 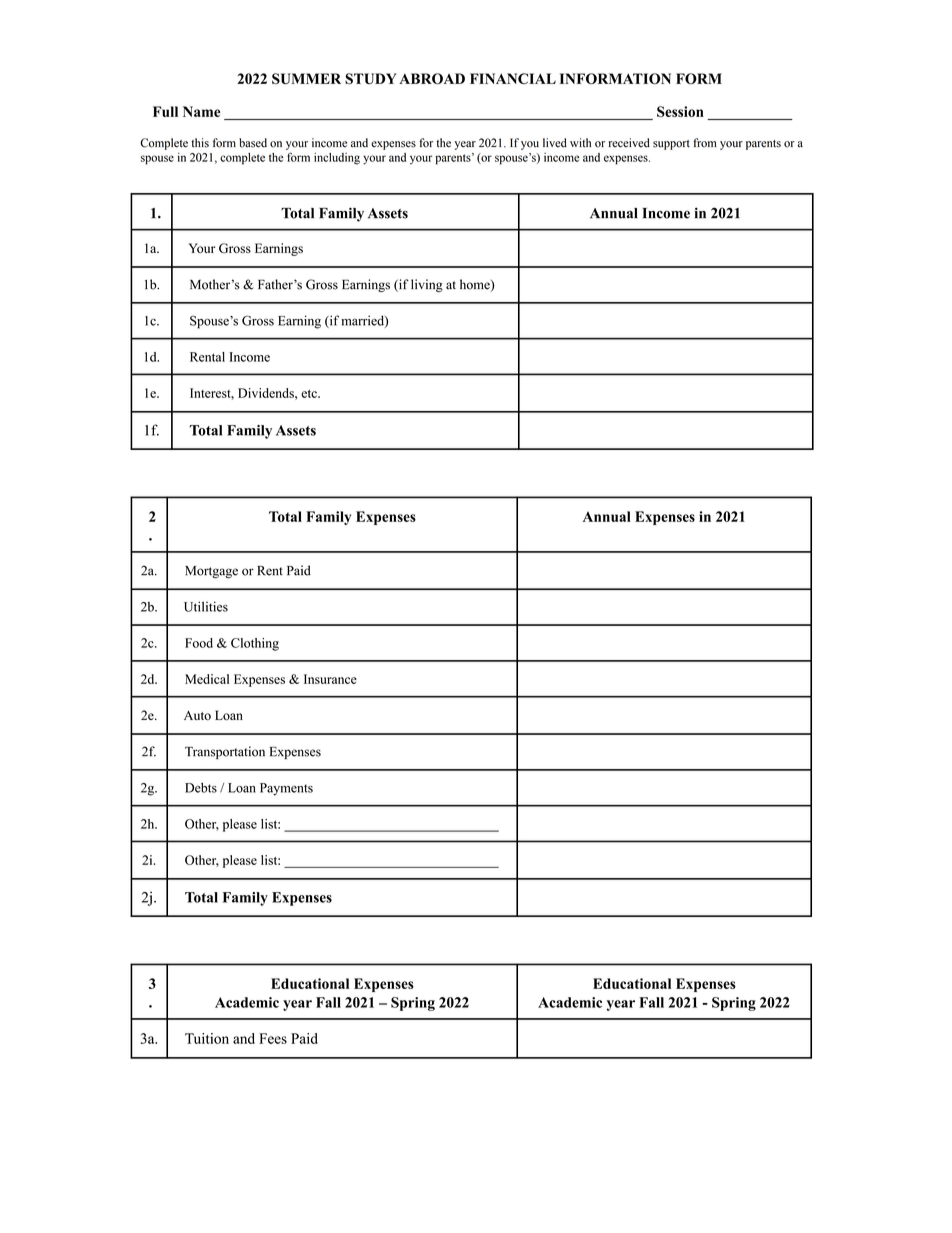 I want to click on Clothing, so click(x=255, y=644).
